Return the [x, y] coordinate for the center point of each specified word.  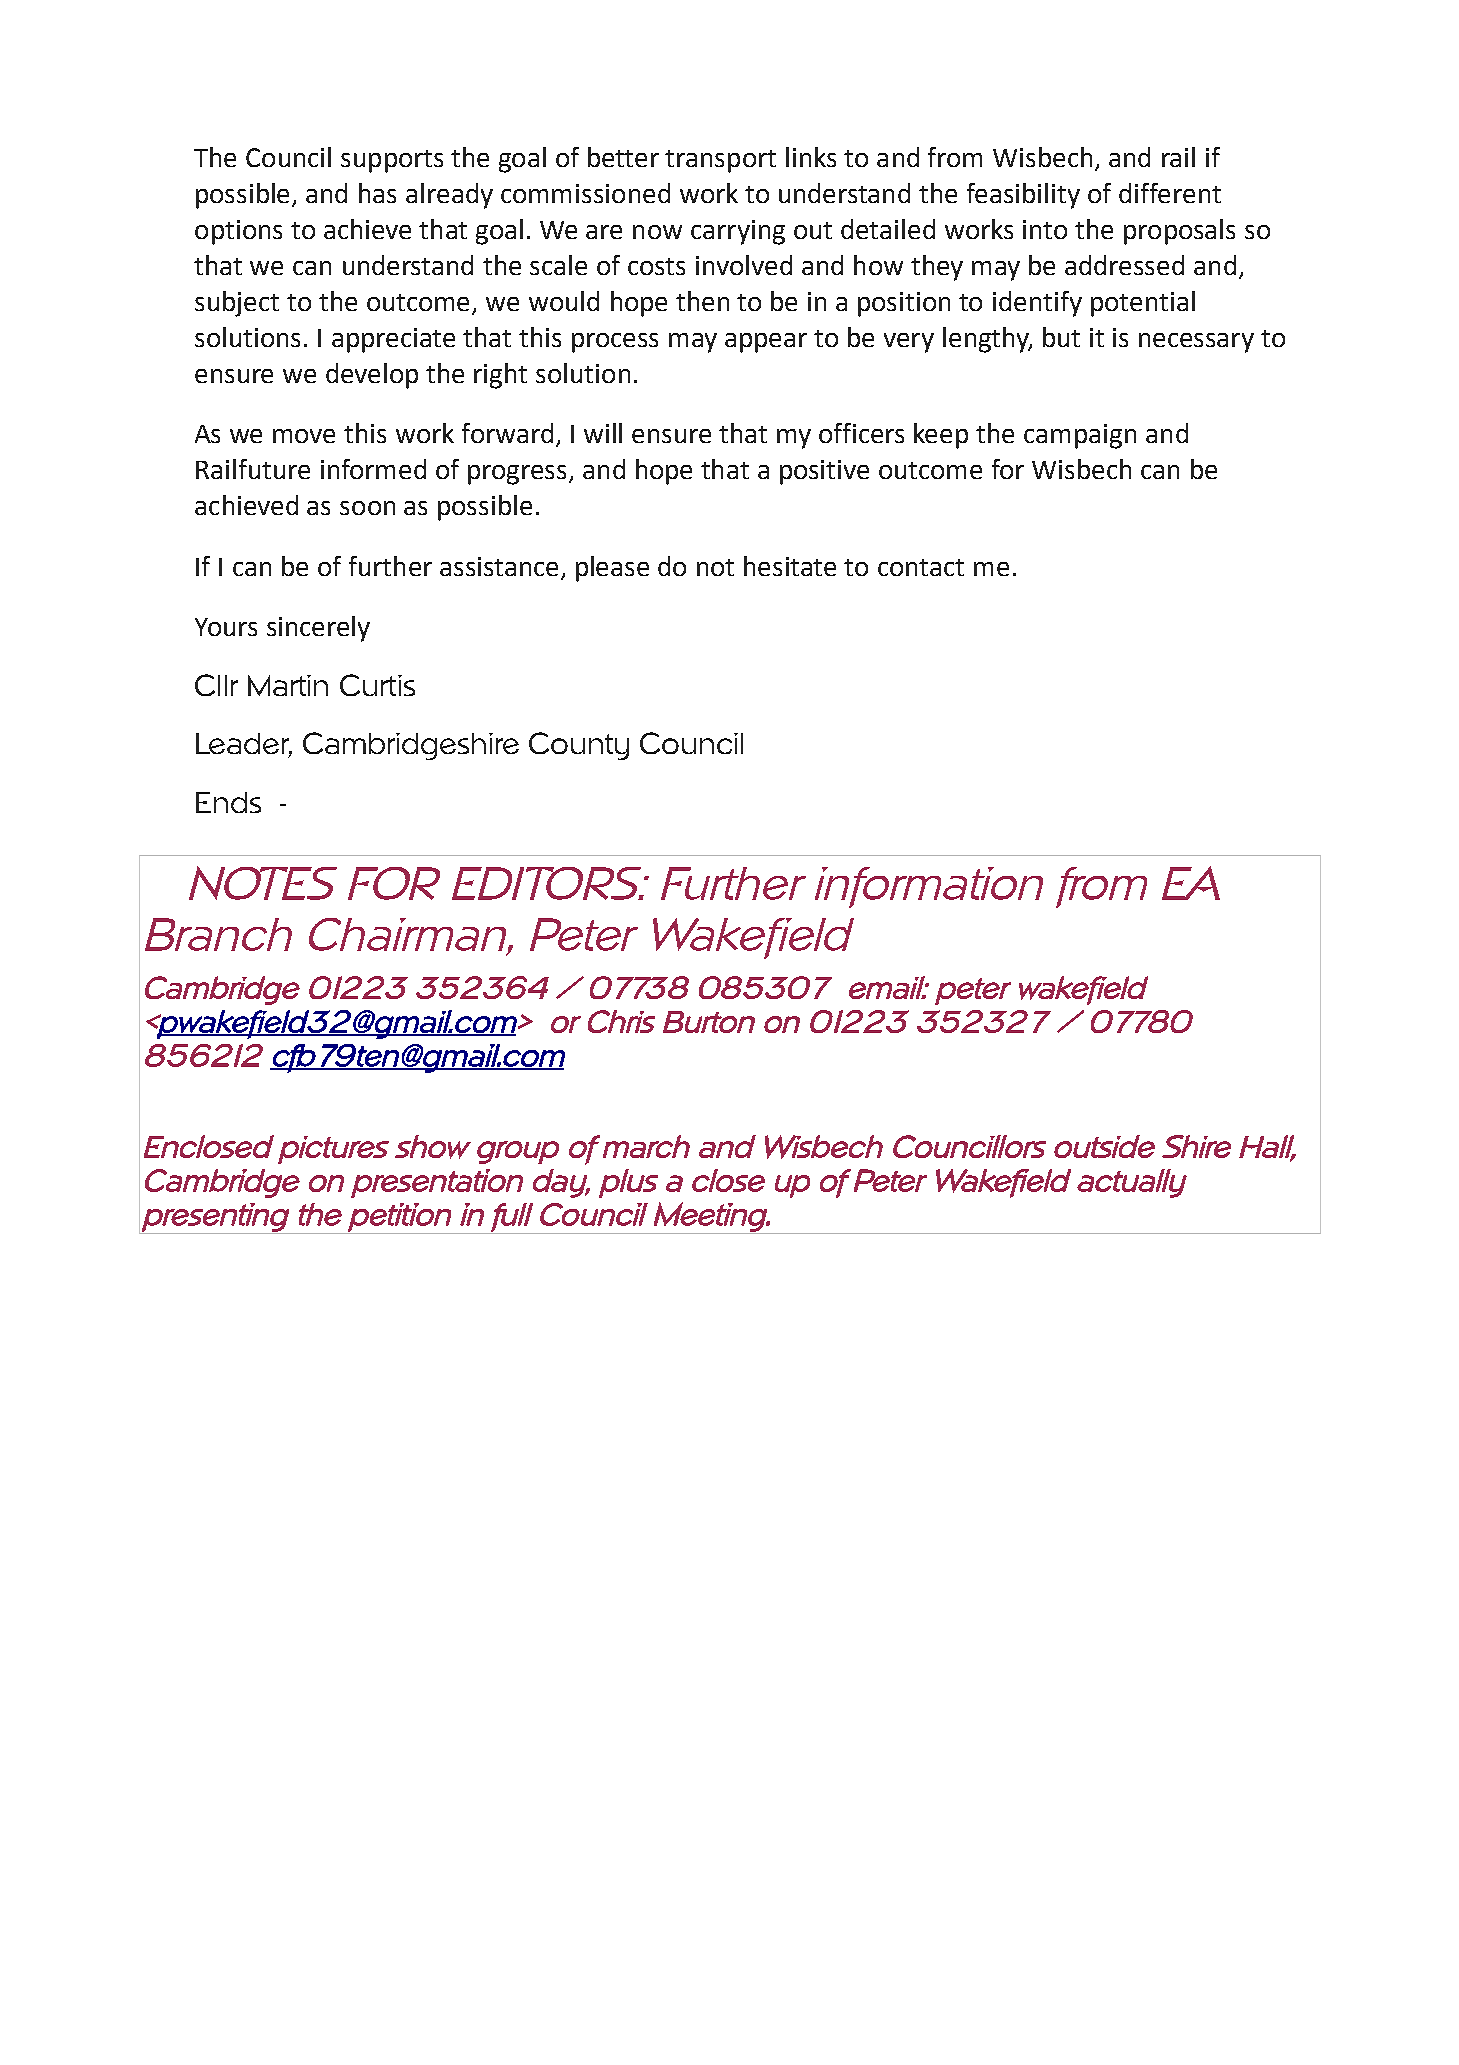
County [579, 746]
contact [921, 567]
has [377, 193]
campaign [1080, 436]
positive [824, 472]
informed [373, 469]
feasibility [1023, 196]
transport [720, 161]
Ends [228, 802]
